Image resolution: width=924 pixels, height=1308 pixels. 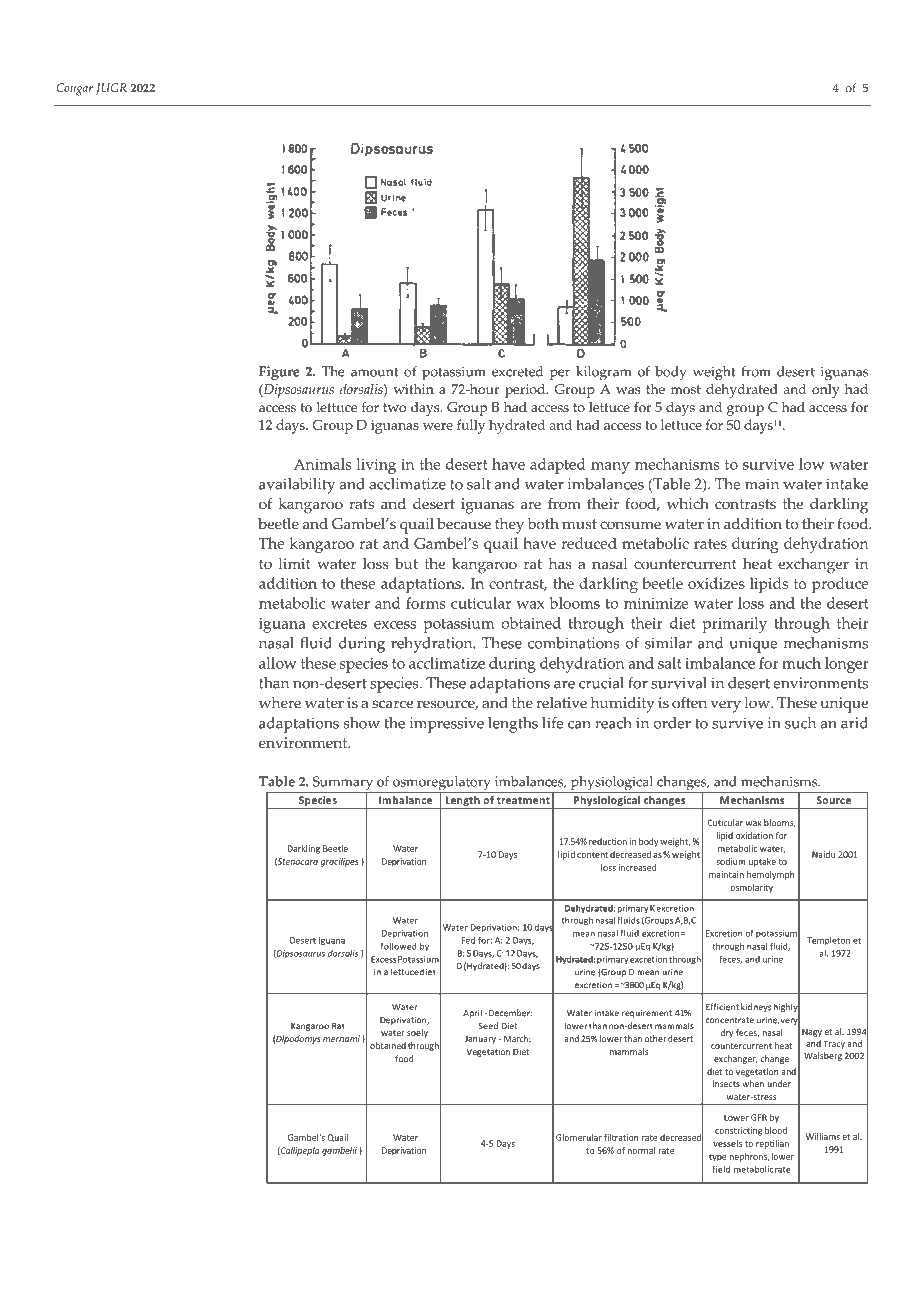 What do you see at coordinates (800, 723) in the screenshot?
I see `such` at bounding box center [800, 723].
